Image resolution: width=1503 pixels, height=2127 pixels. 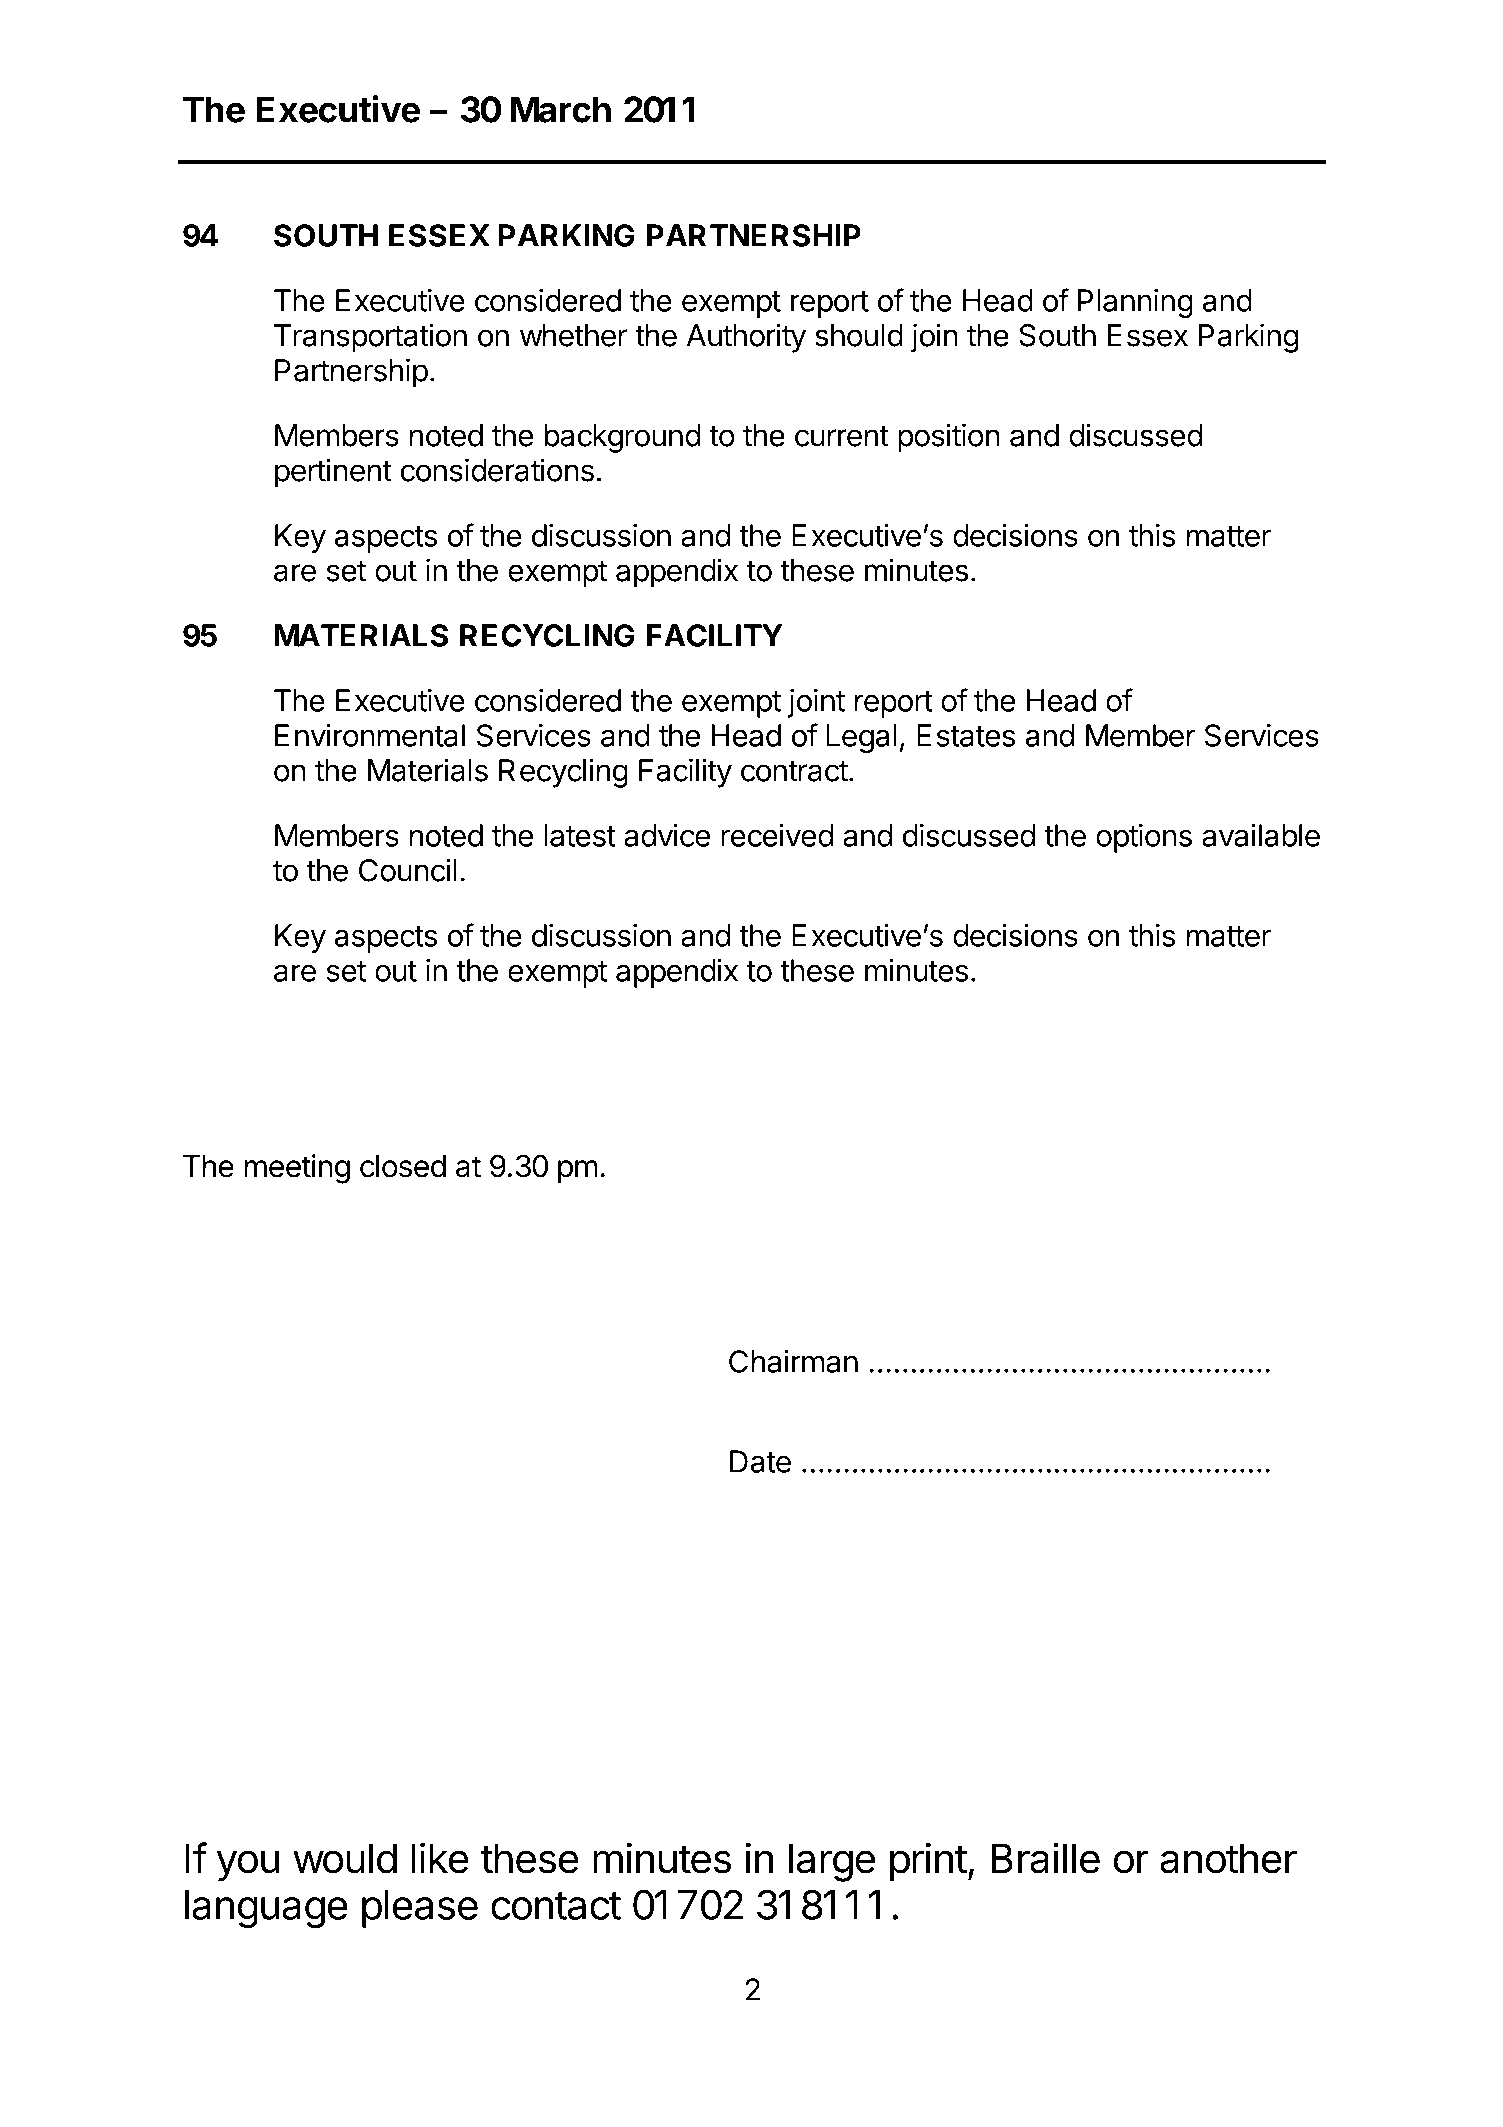 I want to click on another, so click(x=1228, y=1858).
